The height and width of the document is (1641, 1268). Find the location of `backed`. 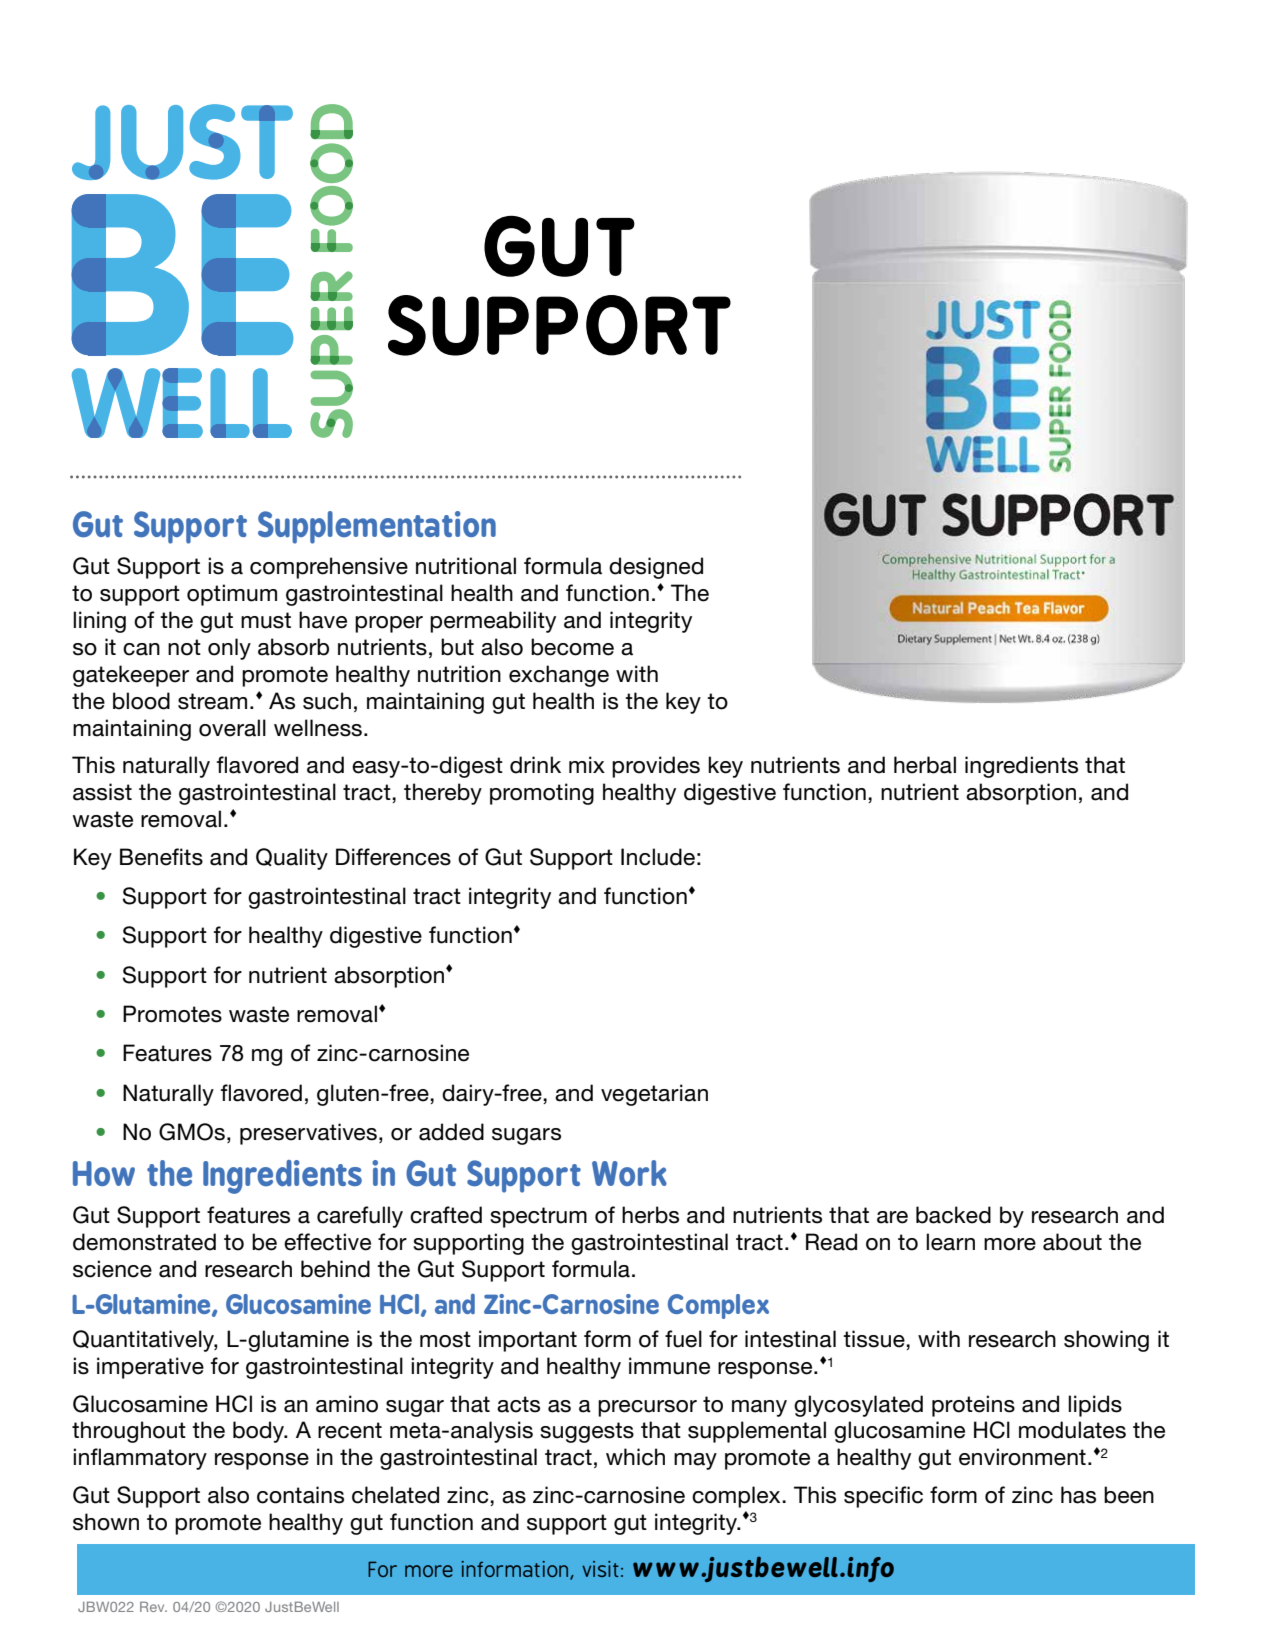

backed is located at coordinates (953, 1215).
